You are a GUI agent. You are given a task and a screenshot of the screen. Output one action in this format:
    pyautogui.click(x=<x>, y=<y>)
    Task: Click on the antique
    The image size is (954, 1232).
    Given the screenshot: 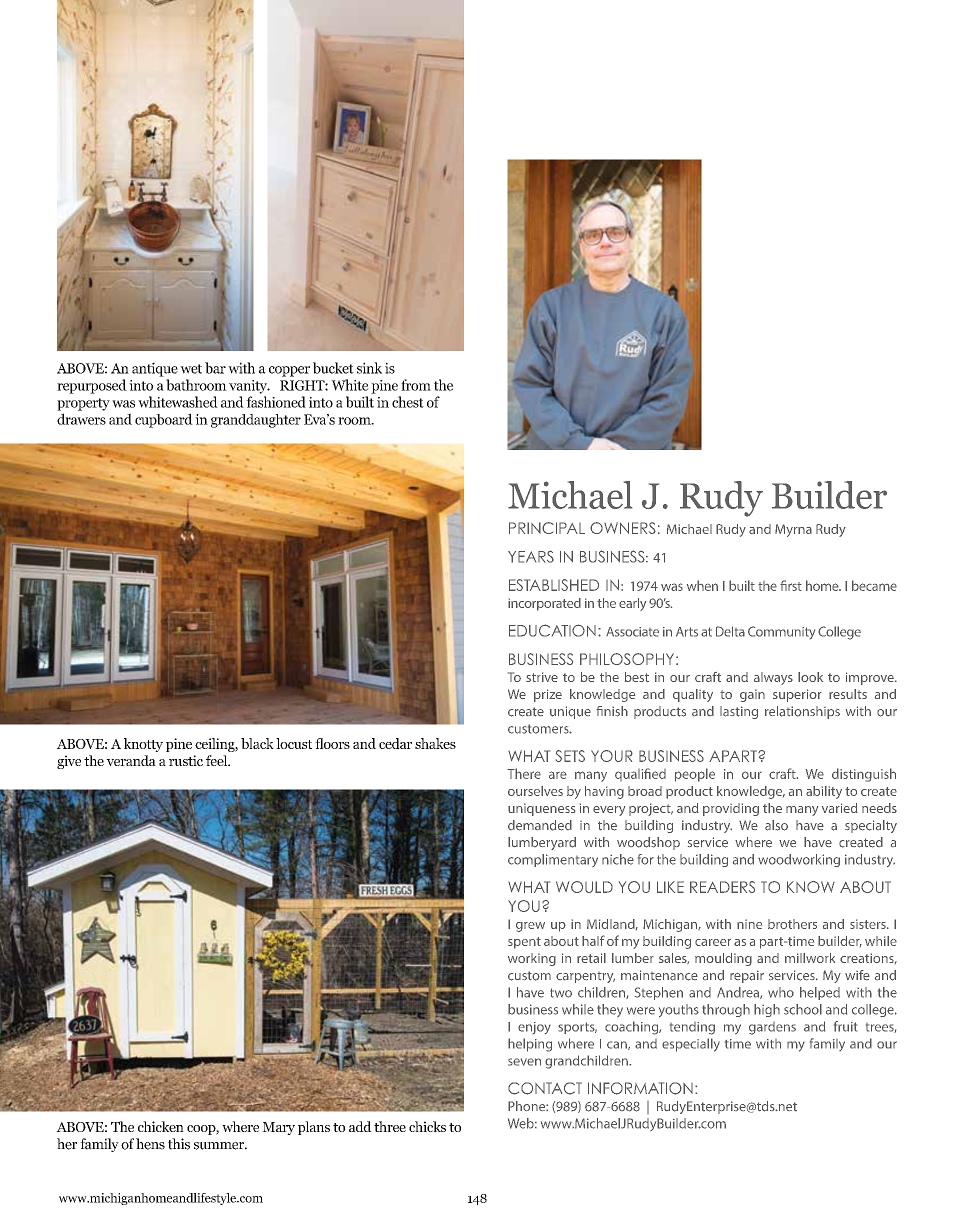 What is the action you would take?
    pyautogui.click(x=155, y=369)
